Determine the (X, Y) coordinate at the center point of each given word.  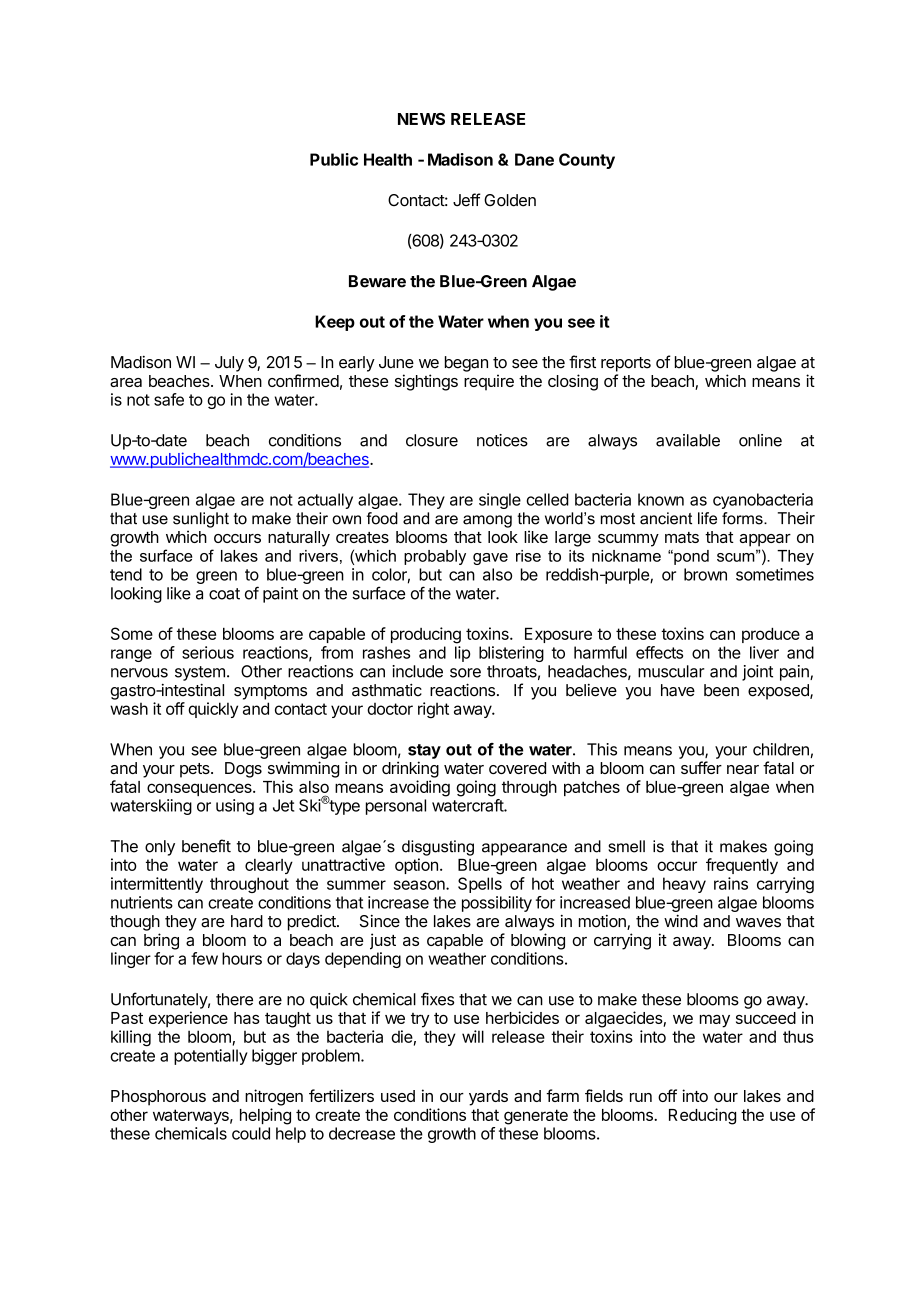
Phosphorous (158, 1098)
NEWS (421, 119)
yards (488, 1098)
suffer (701, 767)
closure (432, 440)
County (587, 161)
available (688, 440)
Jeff (467, 200)
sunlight (201, 520)
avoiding (420, 788)
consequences (200, 789)
